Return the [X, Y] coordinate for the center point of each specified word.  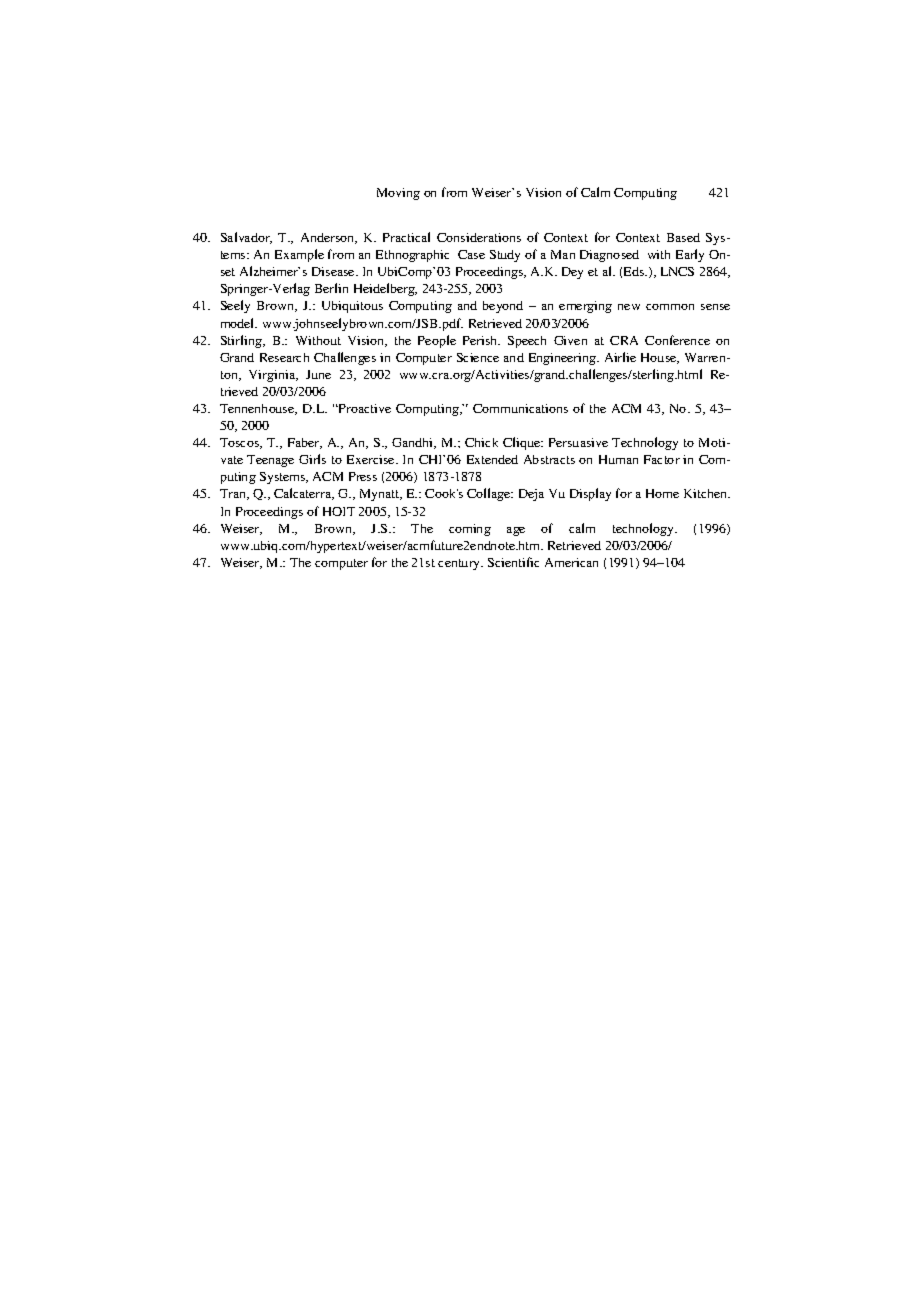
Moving [398, 194]
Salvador [246, 238]
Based [683, 237]
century [460, 564]
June [318, 374]
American [571, 562]
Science [478, 357]
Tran [234, 494]
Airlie [620, 357]
